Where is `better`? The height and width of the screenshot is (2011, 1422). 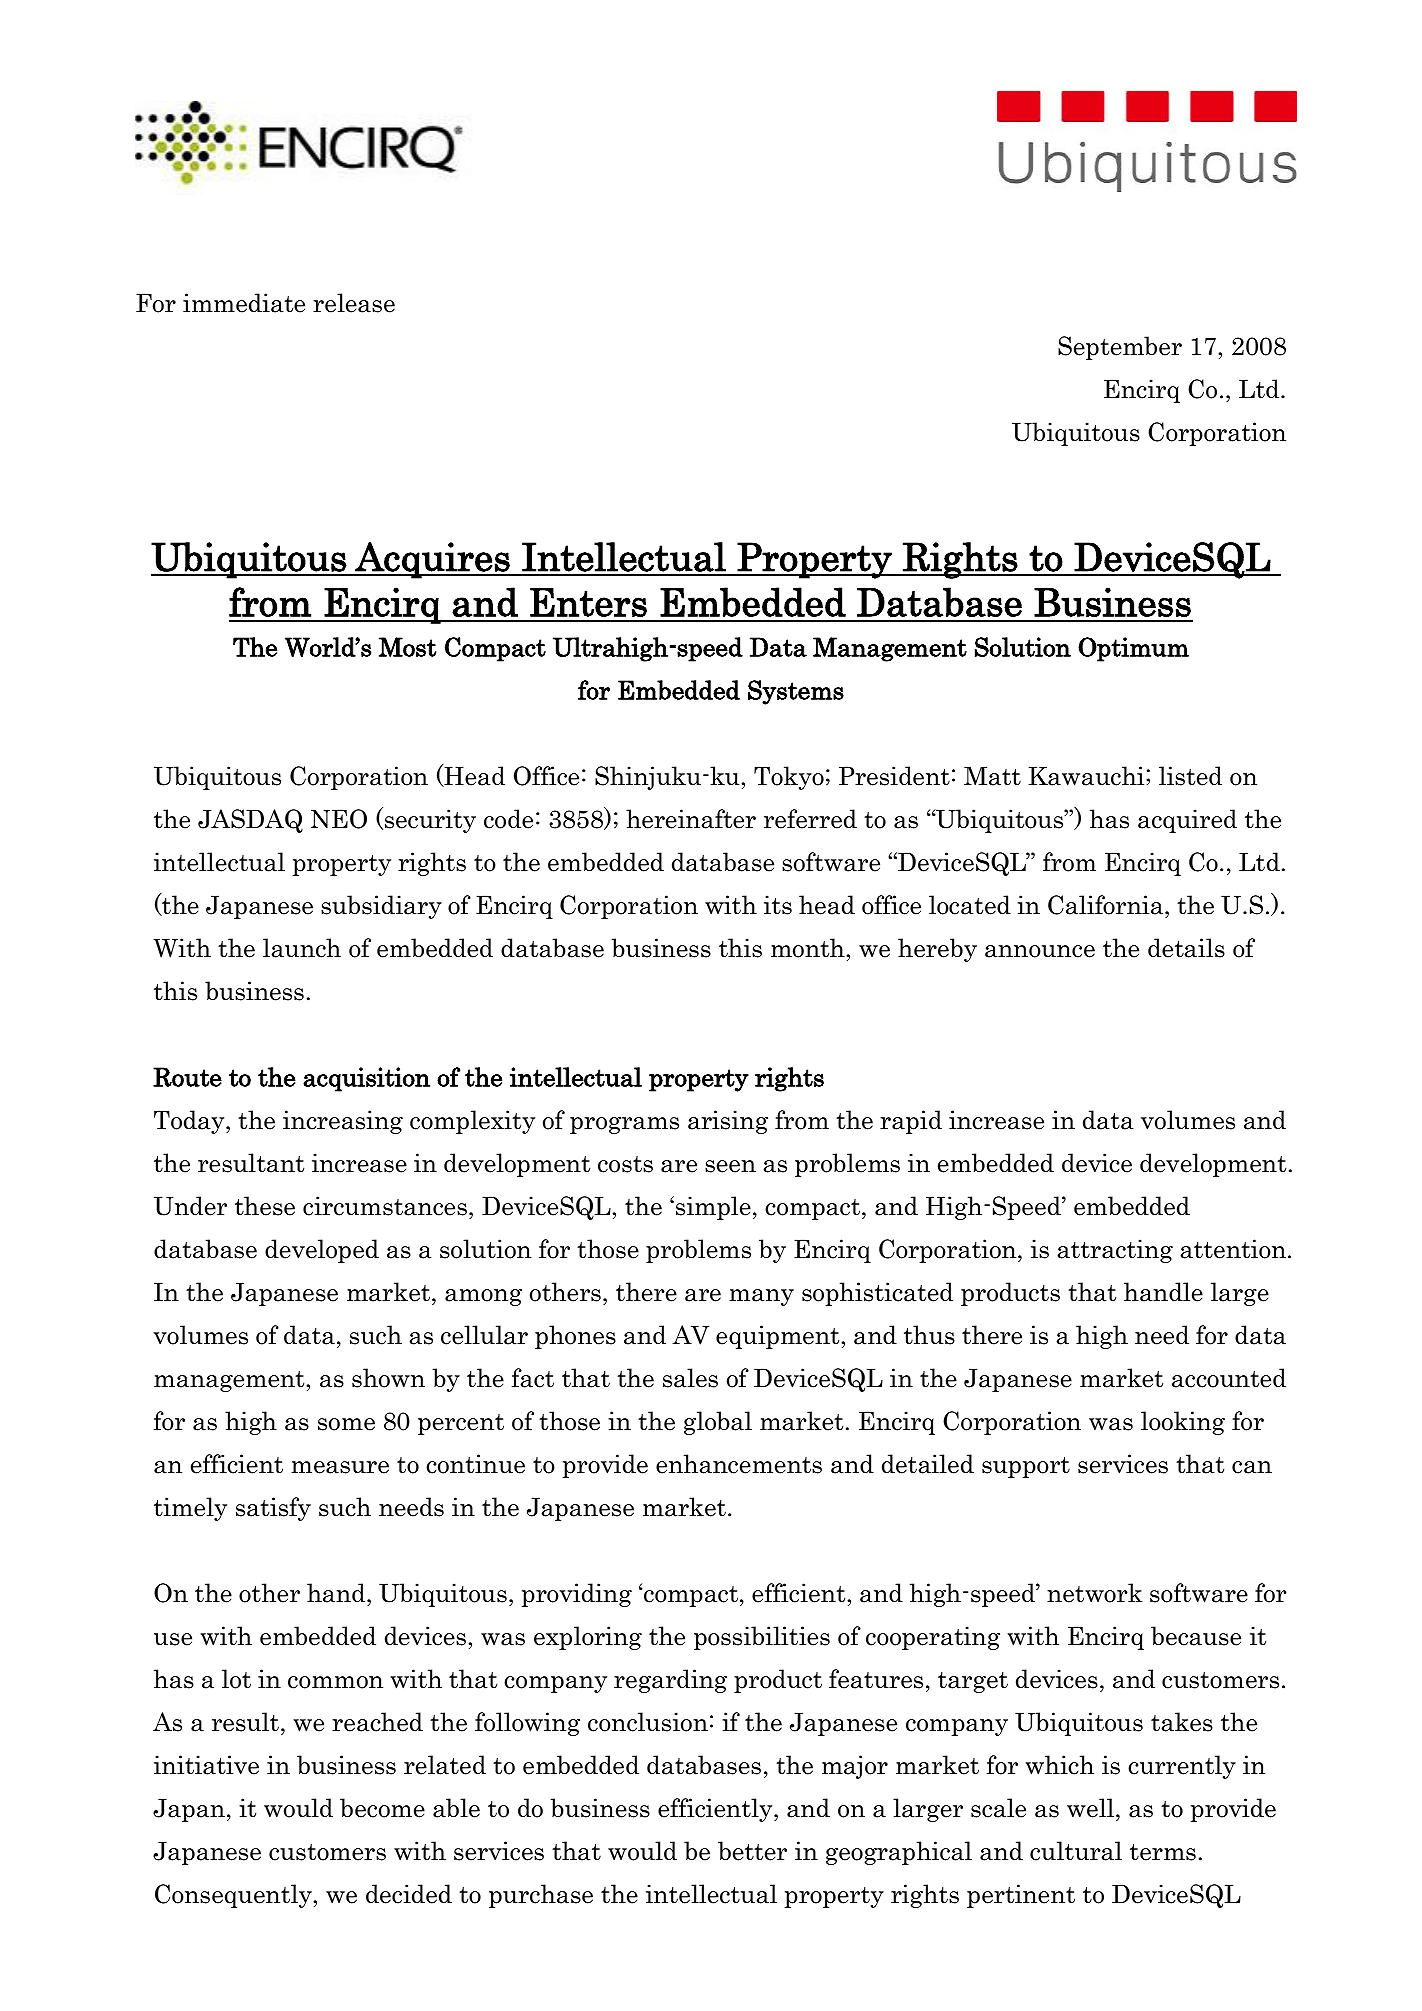
better is located at coordinates (752, 1851).
